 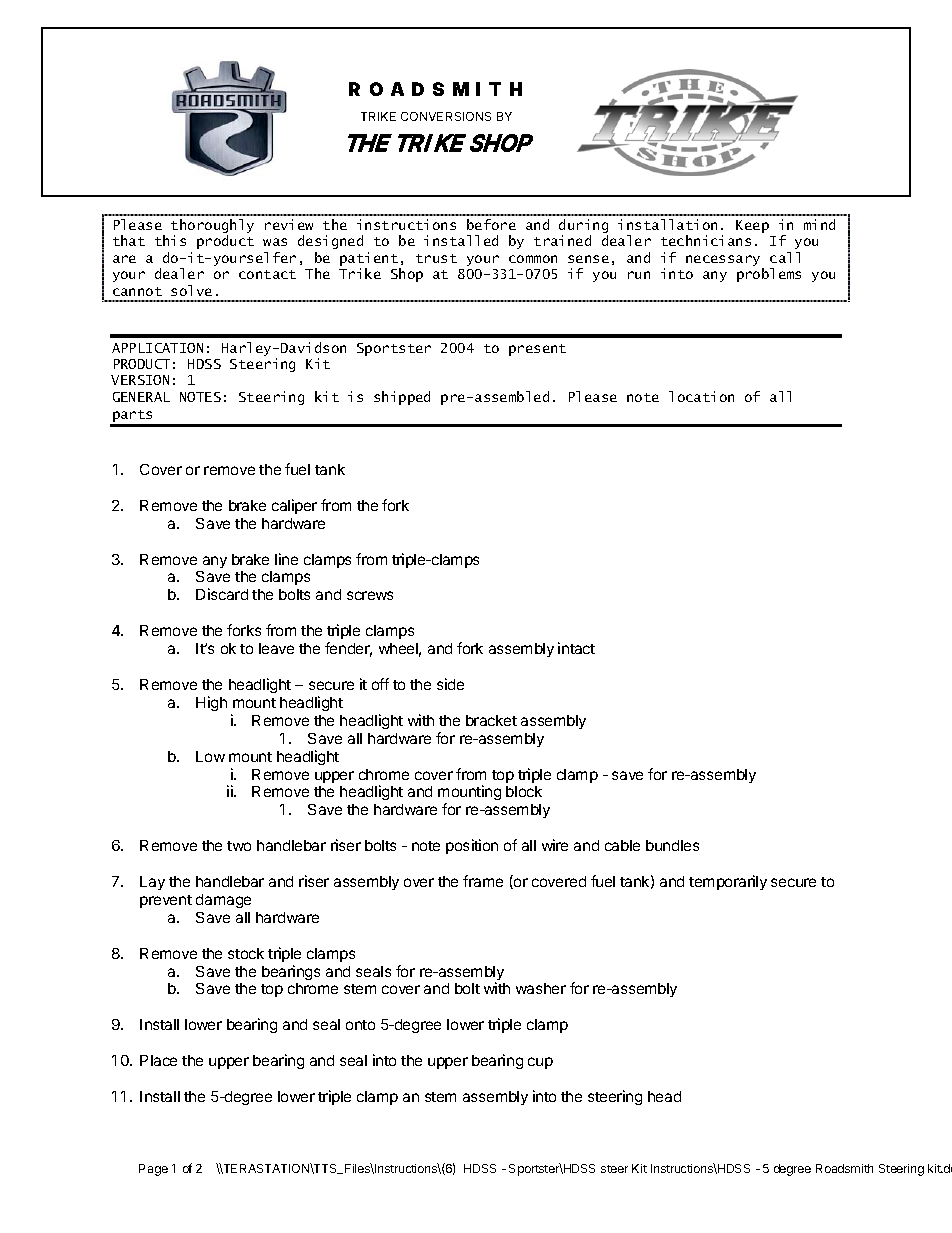 I want to click on intact, so click(x=576, y=648).
